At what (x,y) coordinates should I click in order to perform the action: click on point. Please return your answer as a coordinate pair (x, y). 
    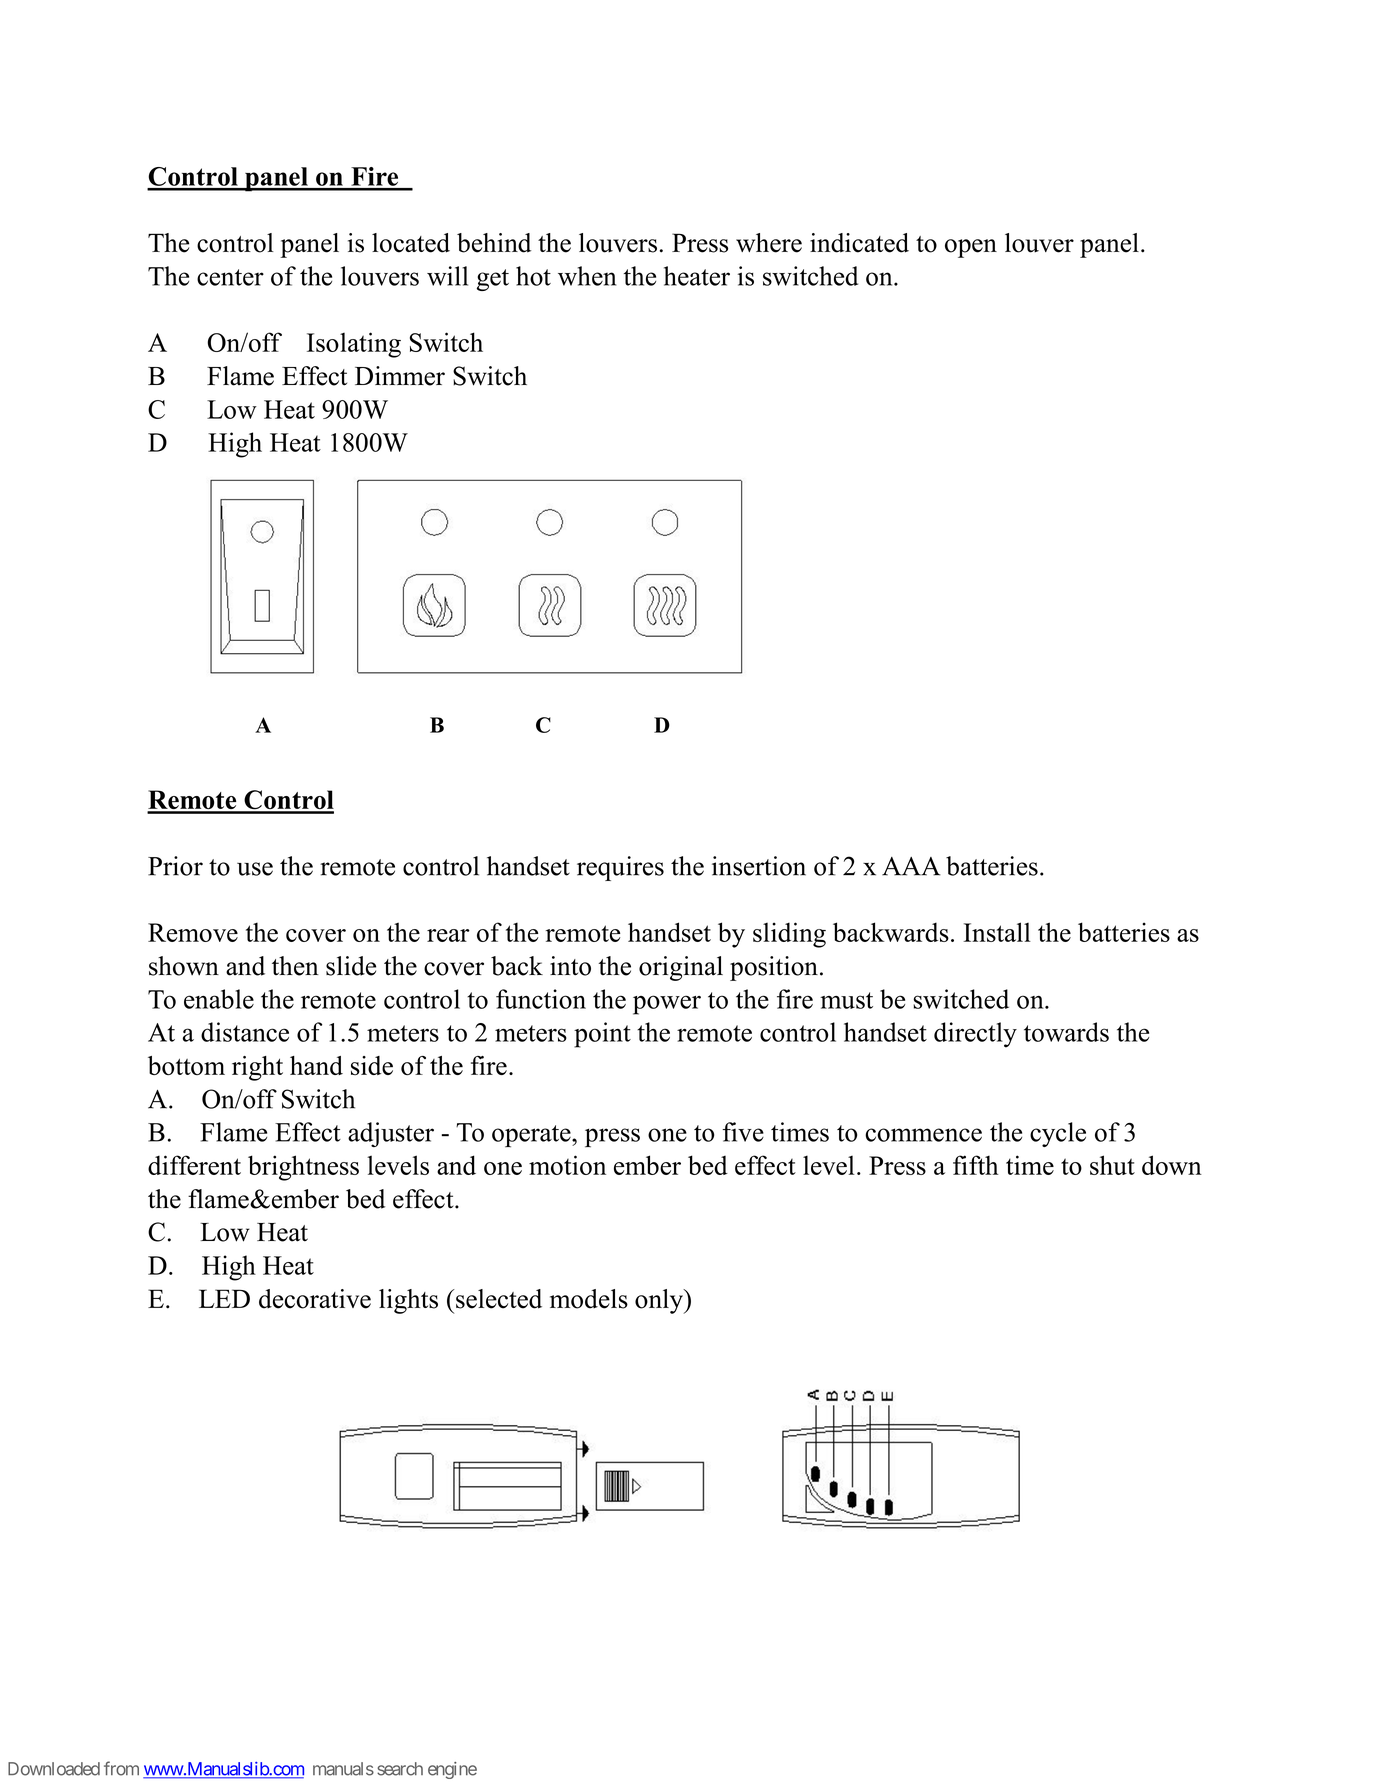
    Looking at the image, I should click on (602, 1035).
